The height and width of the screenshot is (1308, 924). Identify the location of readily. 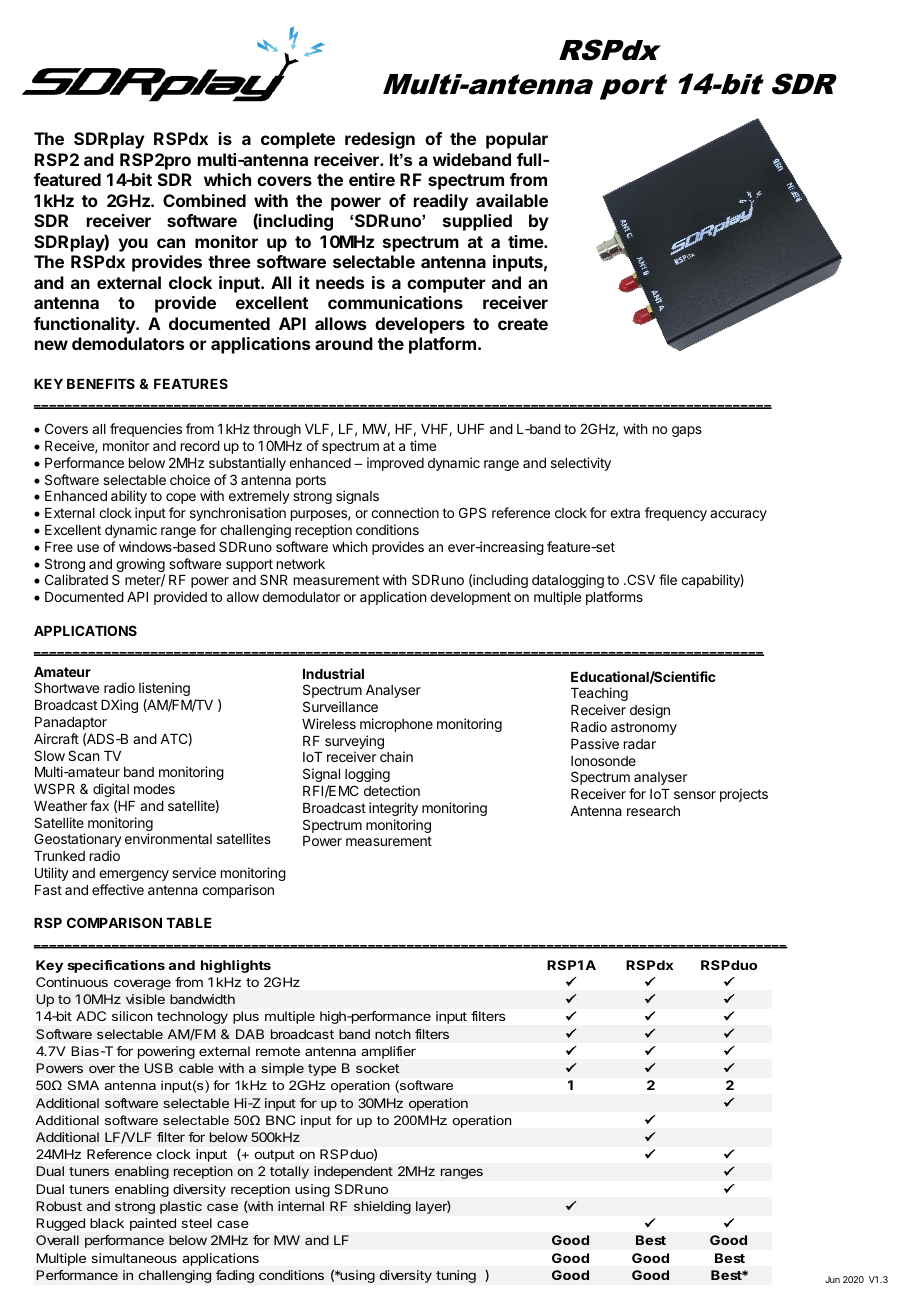
(441, 202).
